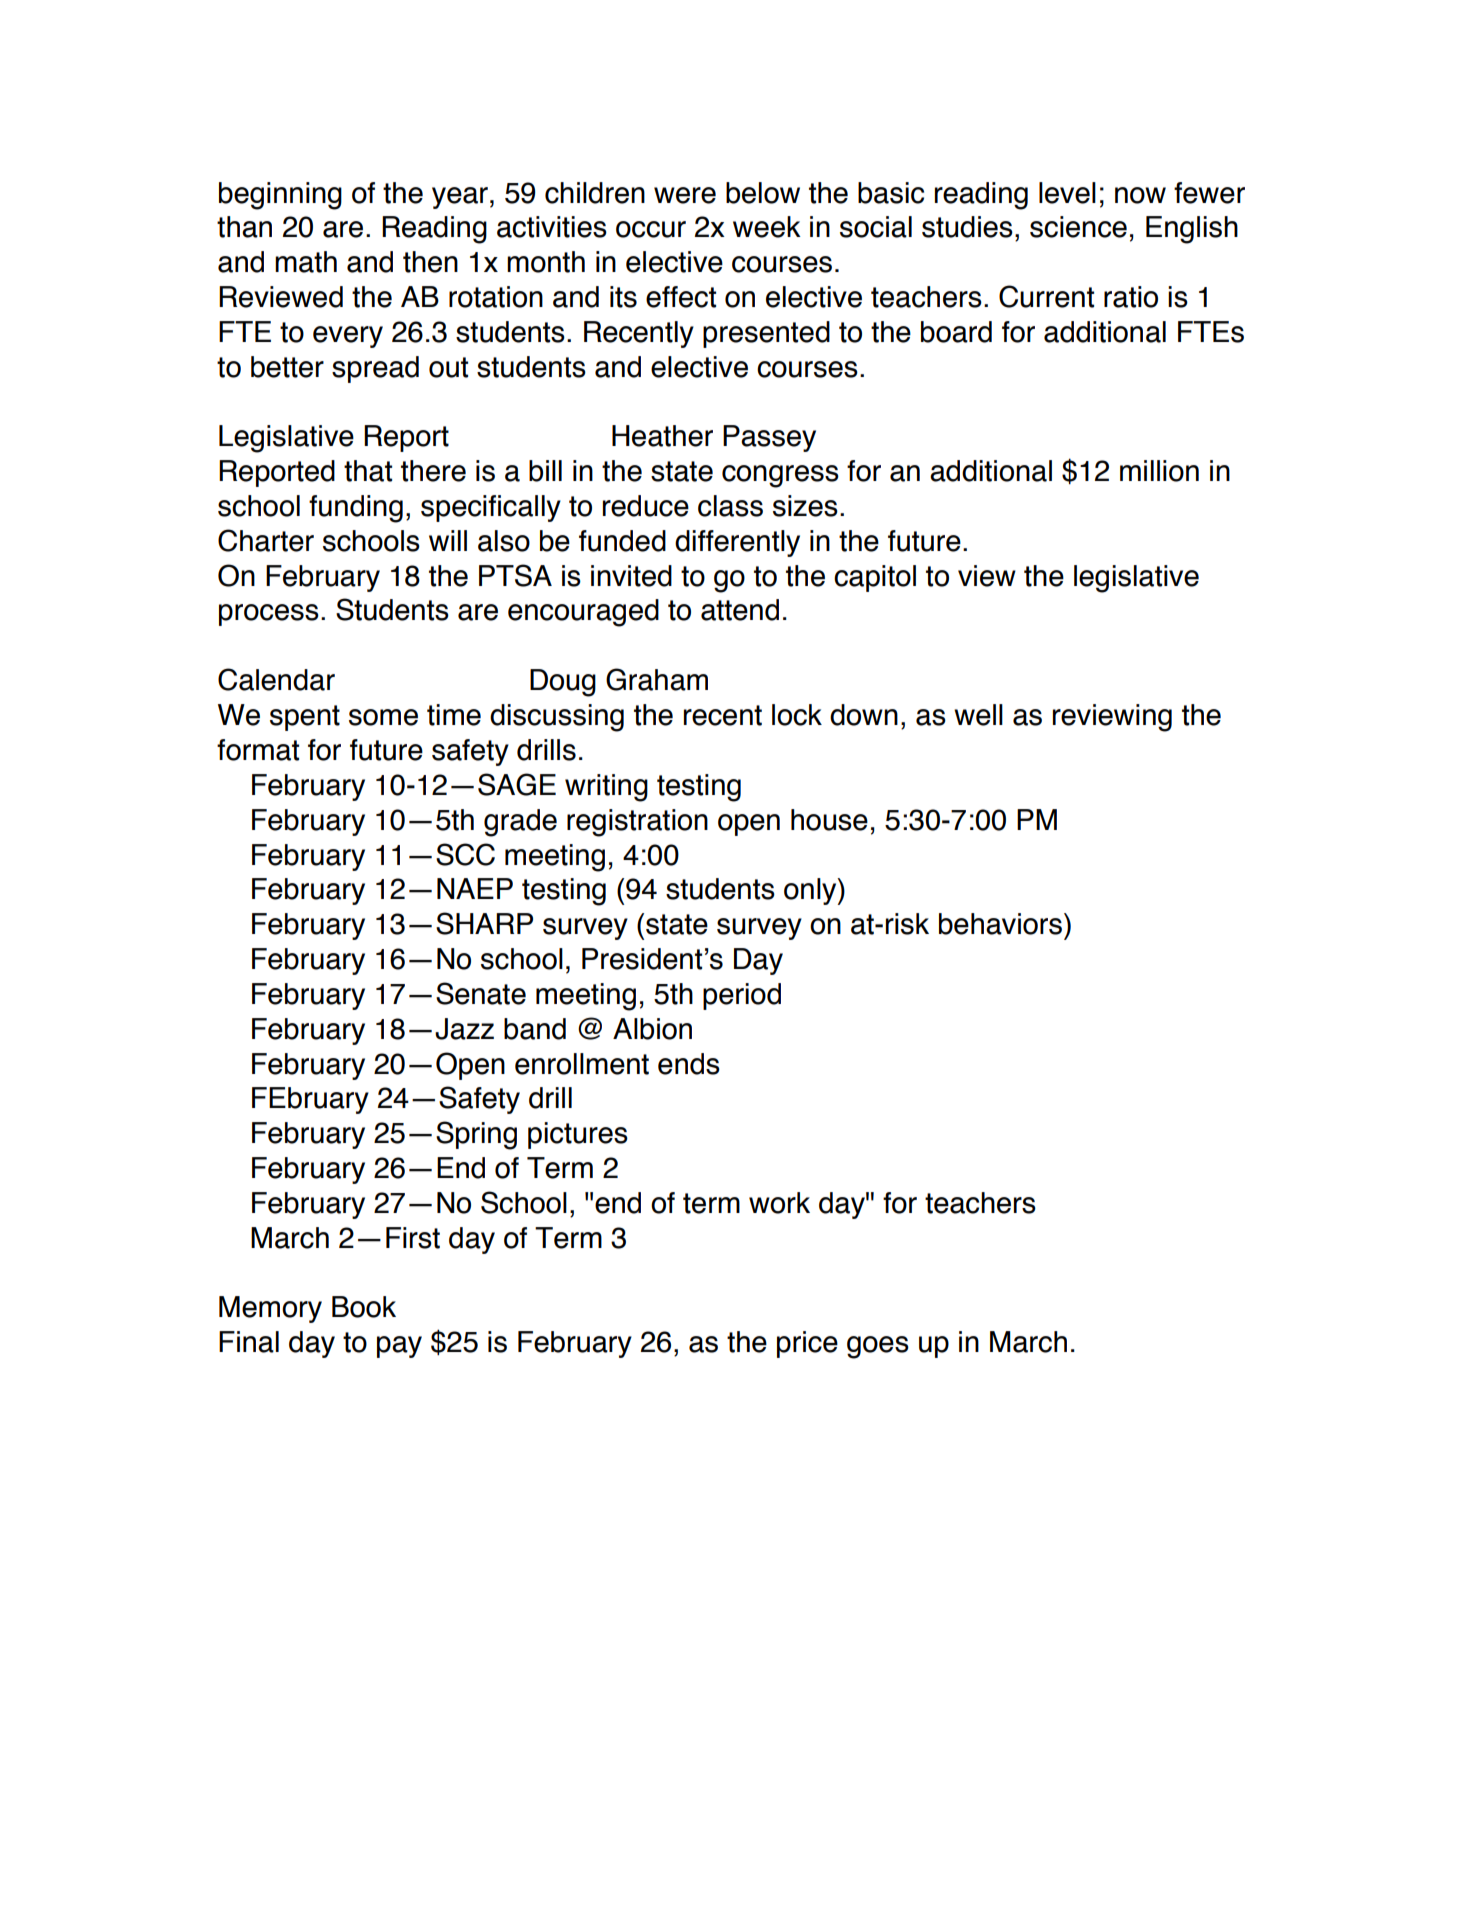  I want to click on class, so click(730, 506).
